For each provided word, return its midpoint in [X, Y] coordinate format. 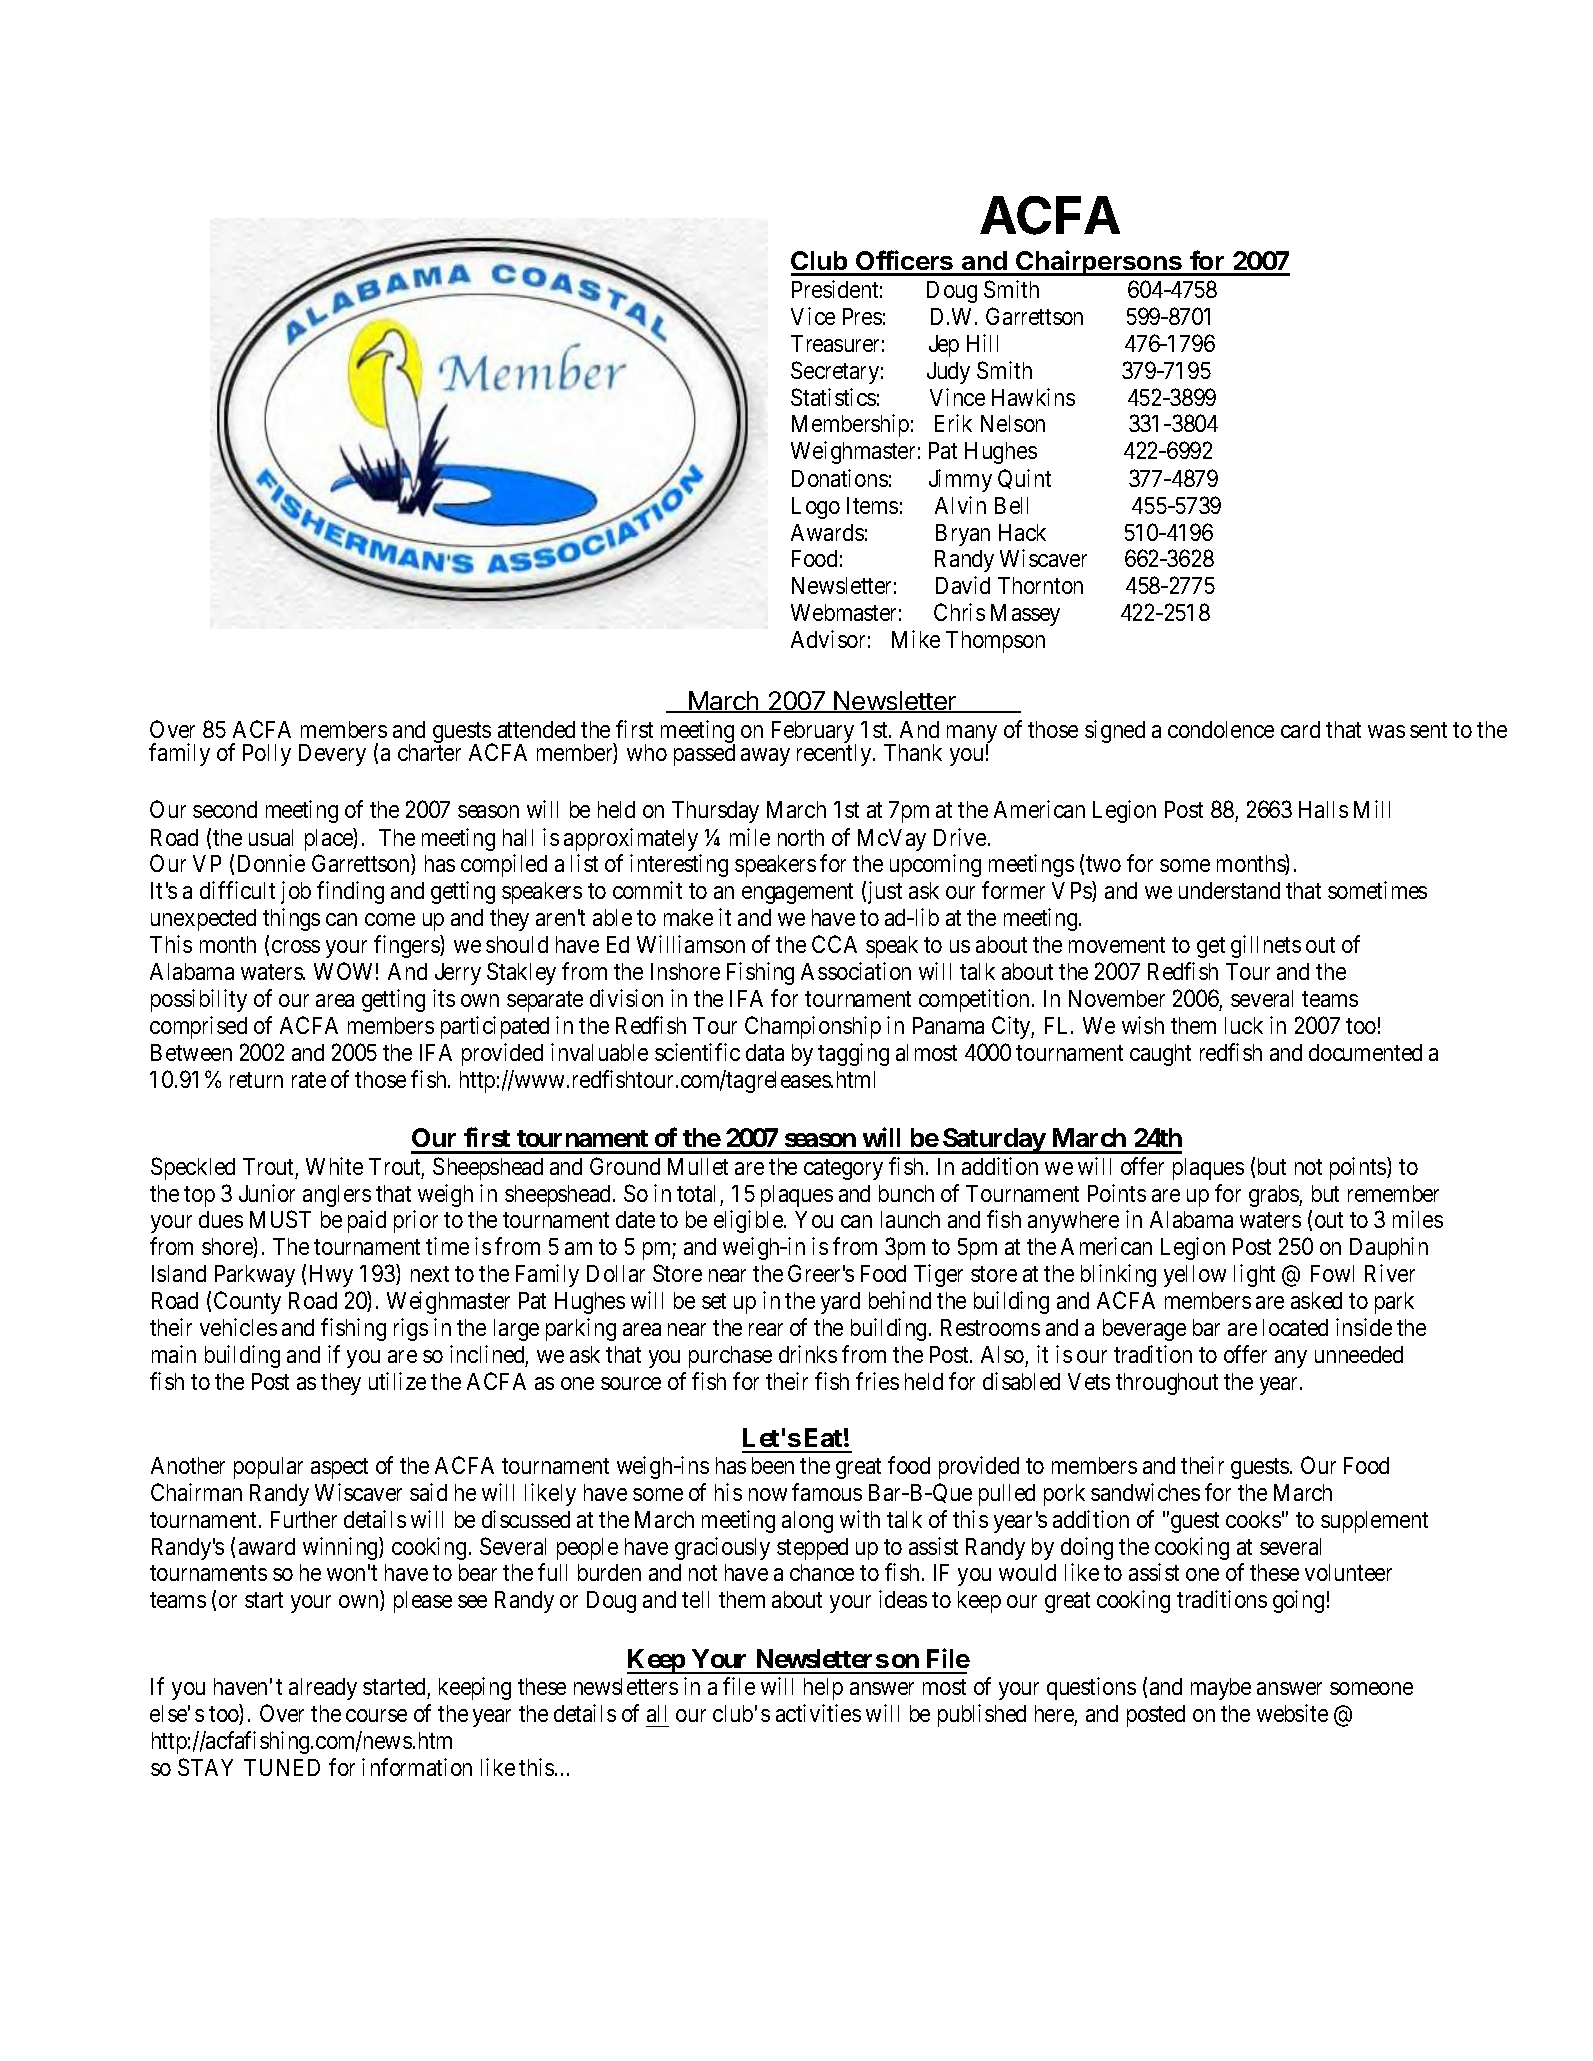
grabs [1274, 1196]
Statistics [833, 397]
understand [1229, 890]
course [376, 1715]
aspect [339, 1468]
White [334, 1166]
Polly [267, 755]
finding [350, 892]
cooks [1253, 1519]
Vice [813, 316]
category [843, 1169]
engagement [797, 894]
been [773, 1465]
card [1300, 729]
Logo [816, 508]
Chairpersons [1099, 263]
